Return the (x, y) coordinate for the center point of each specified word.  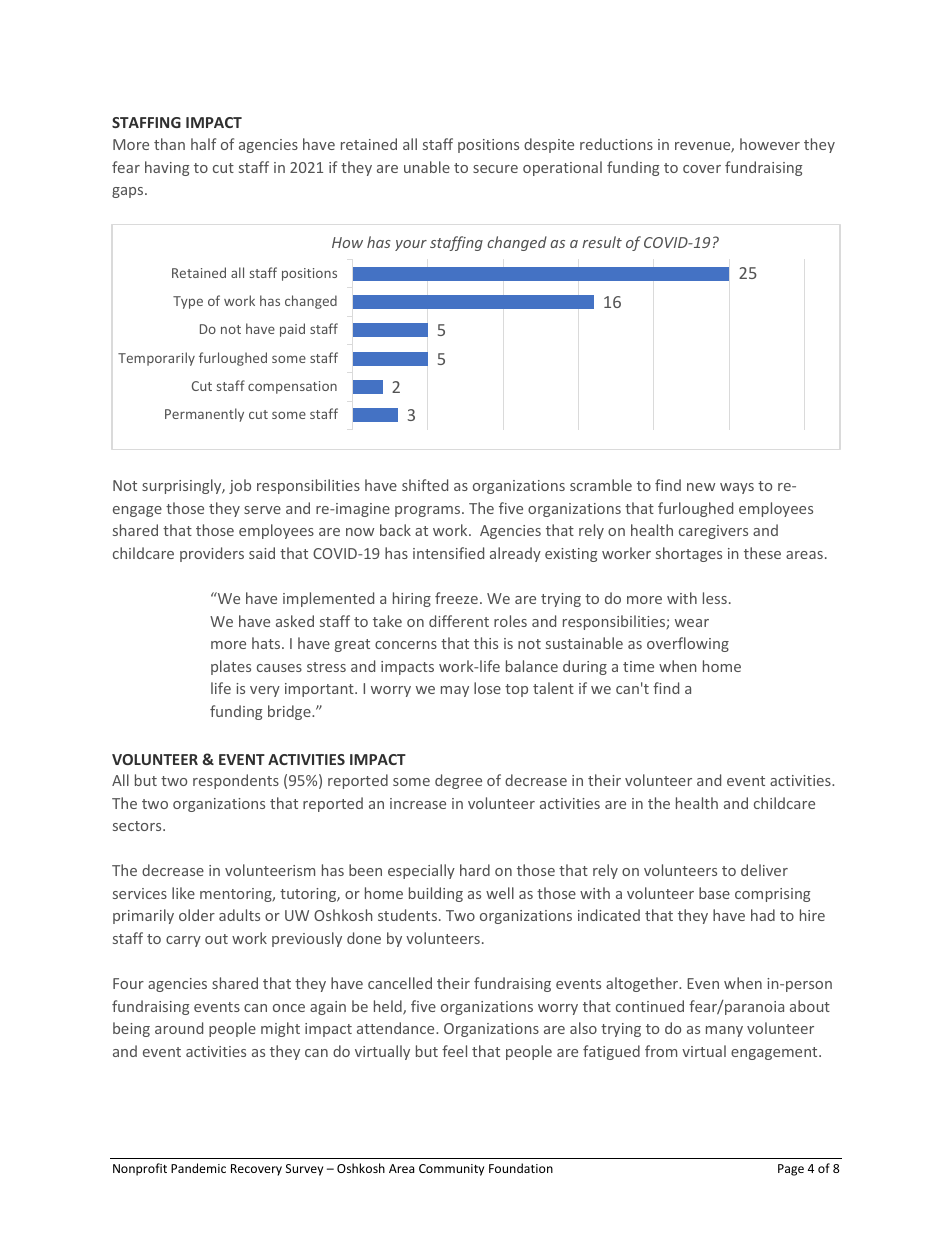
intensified (448, 553)
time (638, 666)
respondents (236, 781)
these (762, 553)
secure (495, 169)
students (407, 915)
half (203, 144)
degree (458, 781)
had (763, 915)
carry (183, 941)
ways (737, 488)
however (770, 144)
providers (212, 554)
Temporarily (156, 359)
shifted (425, 485)
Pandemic (198, 1168)
